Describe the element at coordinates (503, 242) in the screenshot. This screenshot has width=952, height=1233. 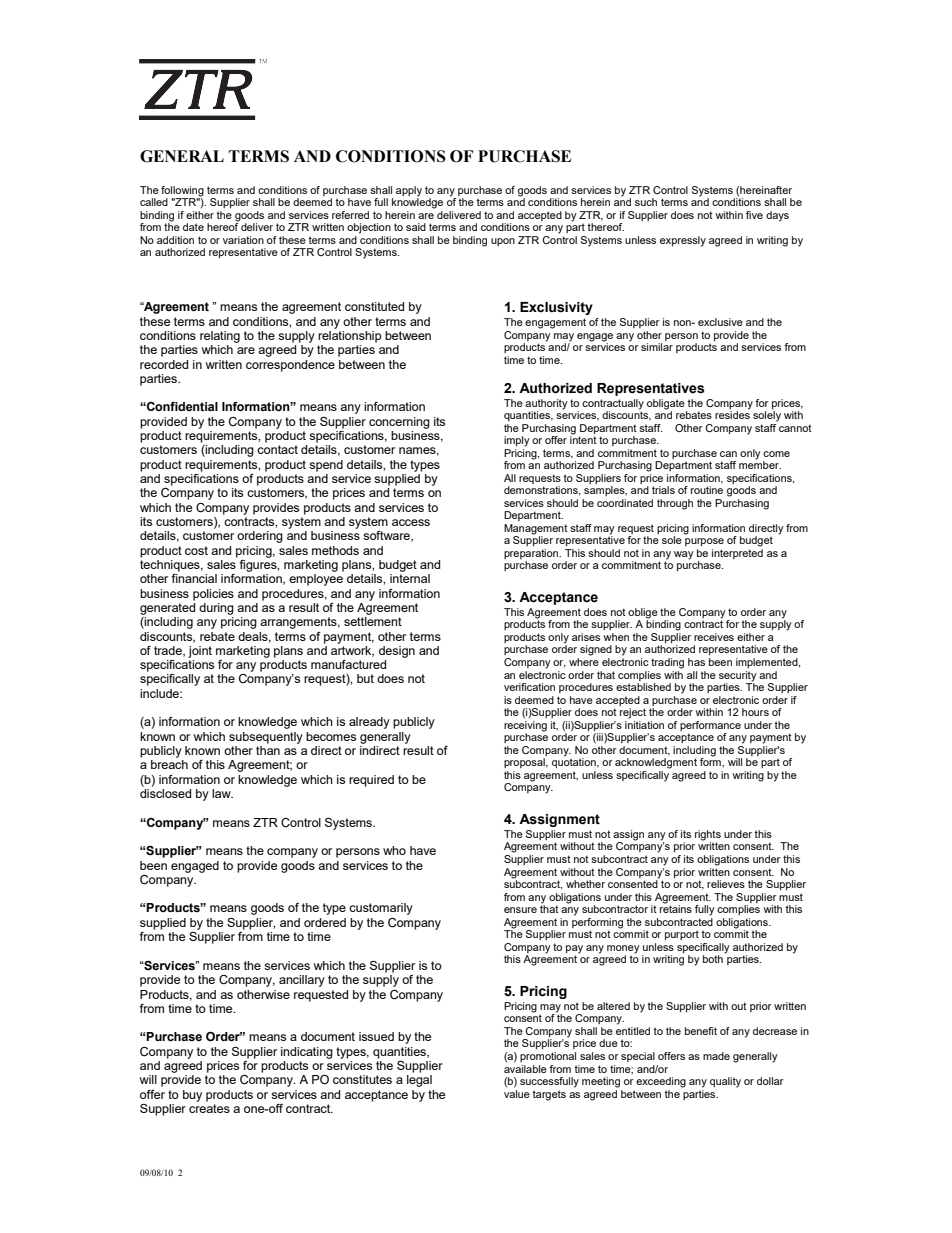
I see `upon` at that location.
